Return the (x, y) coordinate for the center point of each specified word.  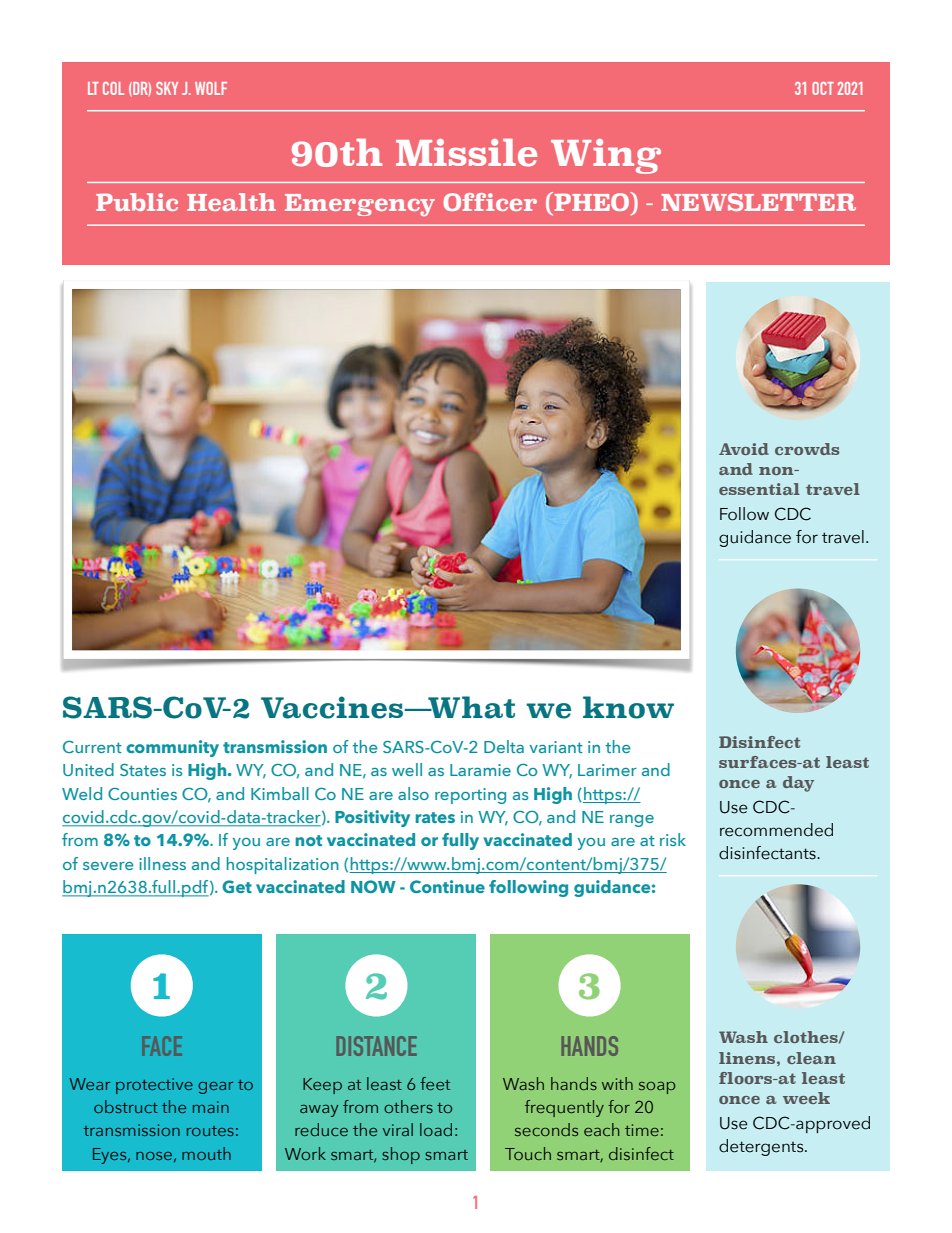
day (798, 784)
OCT (823, 88)
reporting (470, 796)
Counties (142, 794)
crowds (807, 449)
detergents (762, 1147)
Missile (466, 153)
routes (210, 1131)
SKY (167, 88)
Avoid (744, 449)
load (436, 1129)
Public (137, 202)
